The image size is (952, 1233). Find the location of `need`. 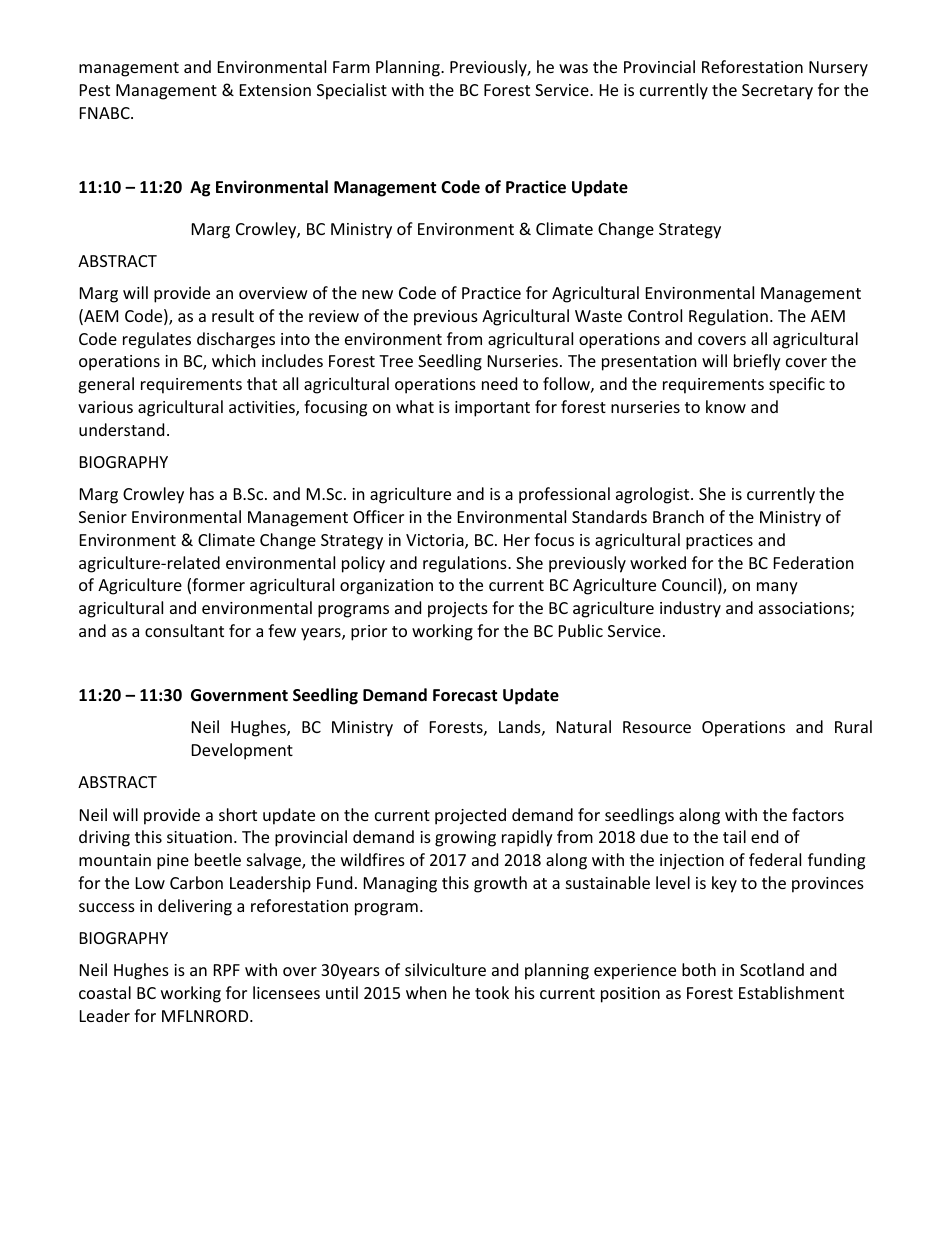

need is located at coordinates (499, 383).
